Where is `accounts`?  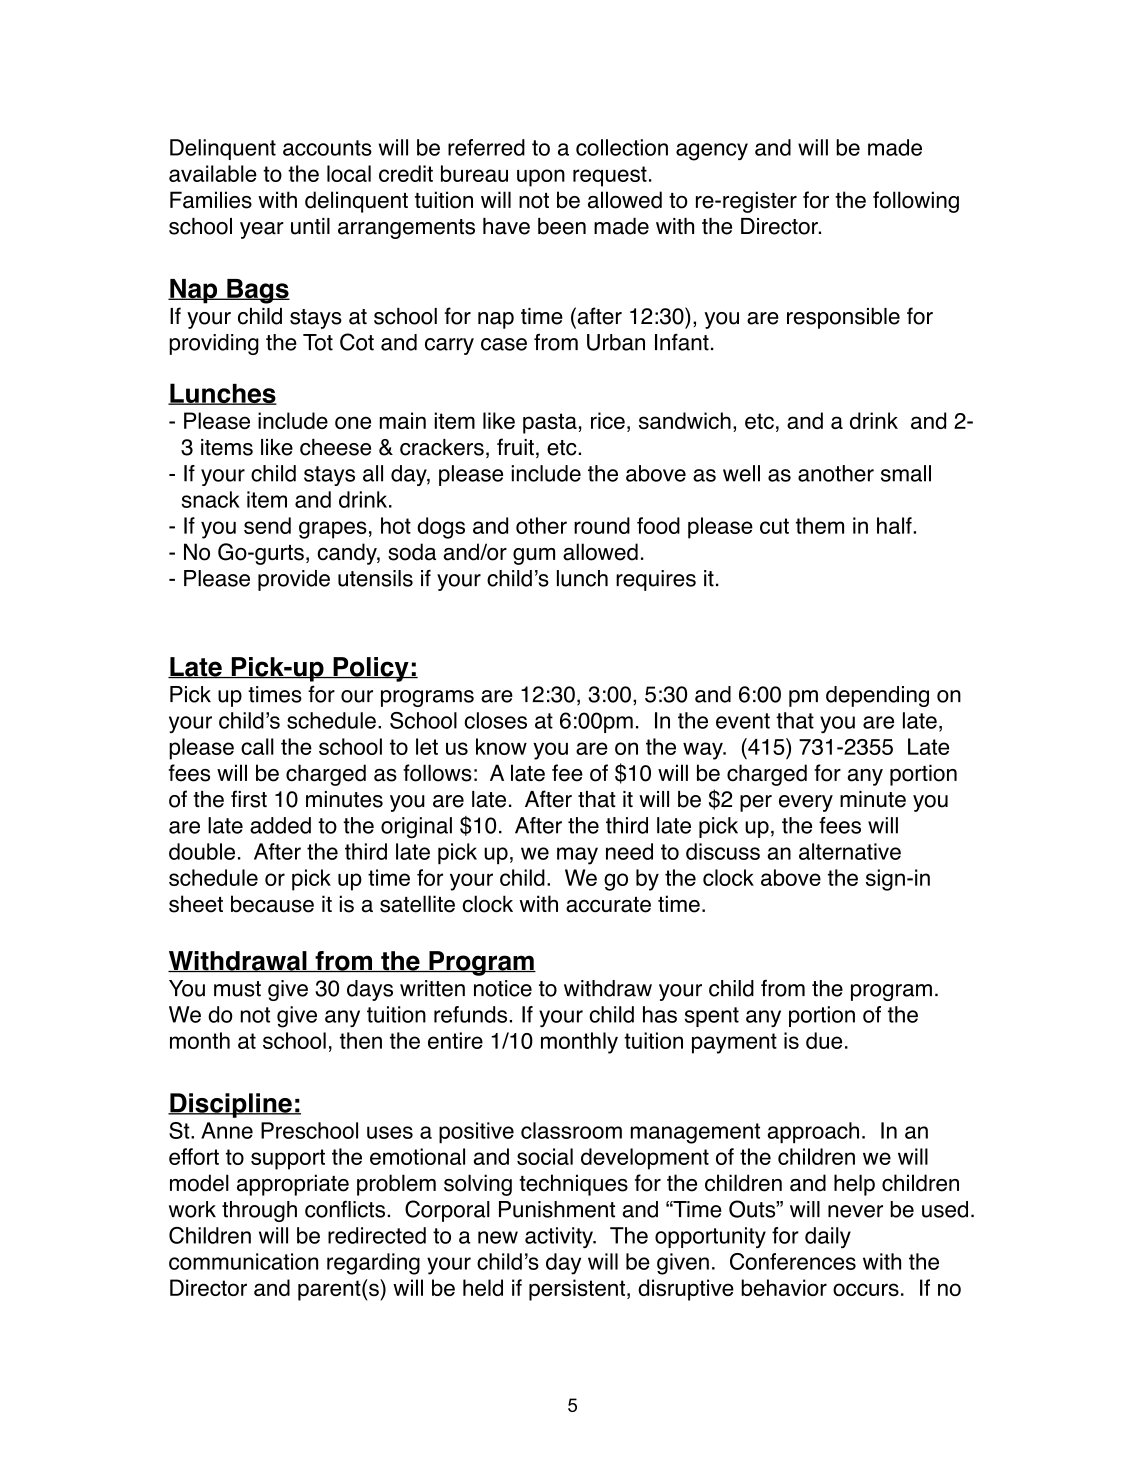
accounts is located at coordinates (327, 148).
